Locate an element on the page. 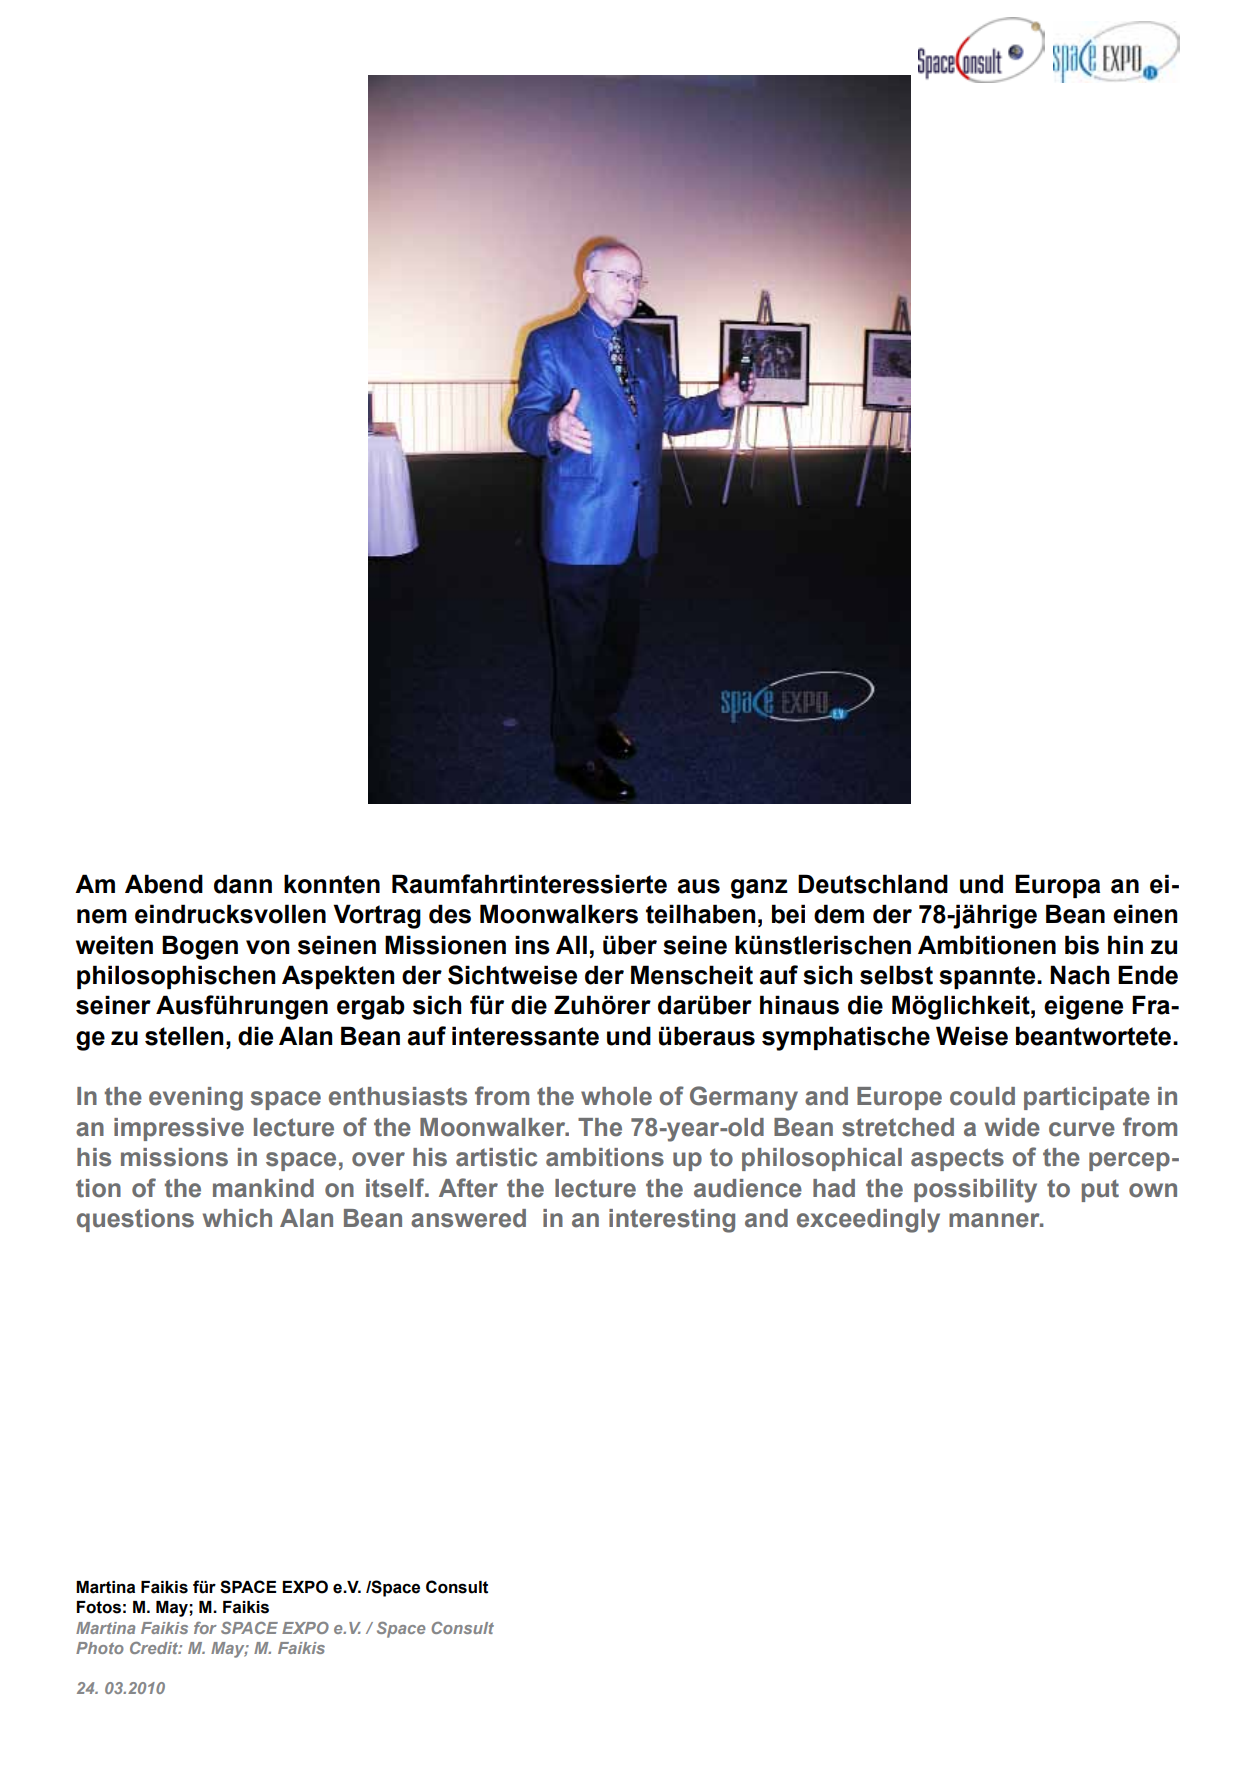 Image resolution: width=1255 pixels, height=1775 pixels. for is located at coordinates (205, 1628).
